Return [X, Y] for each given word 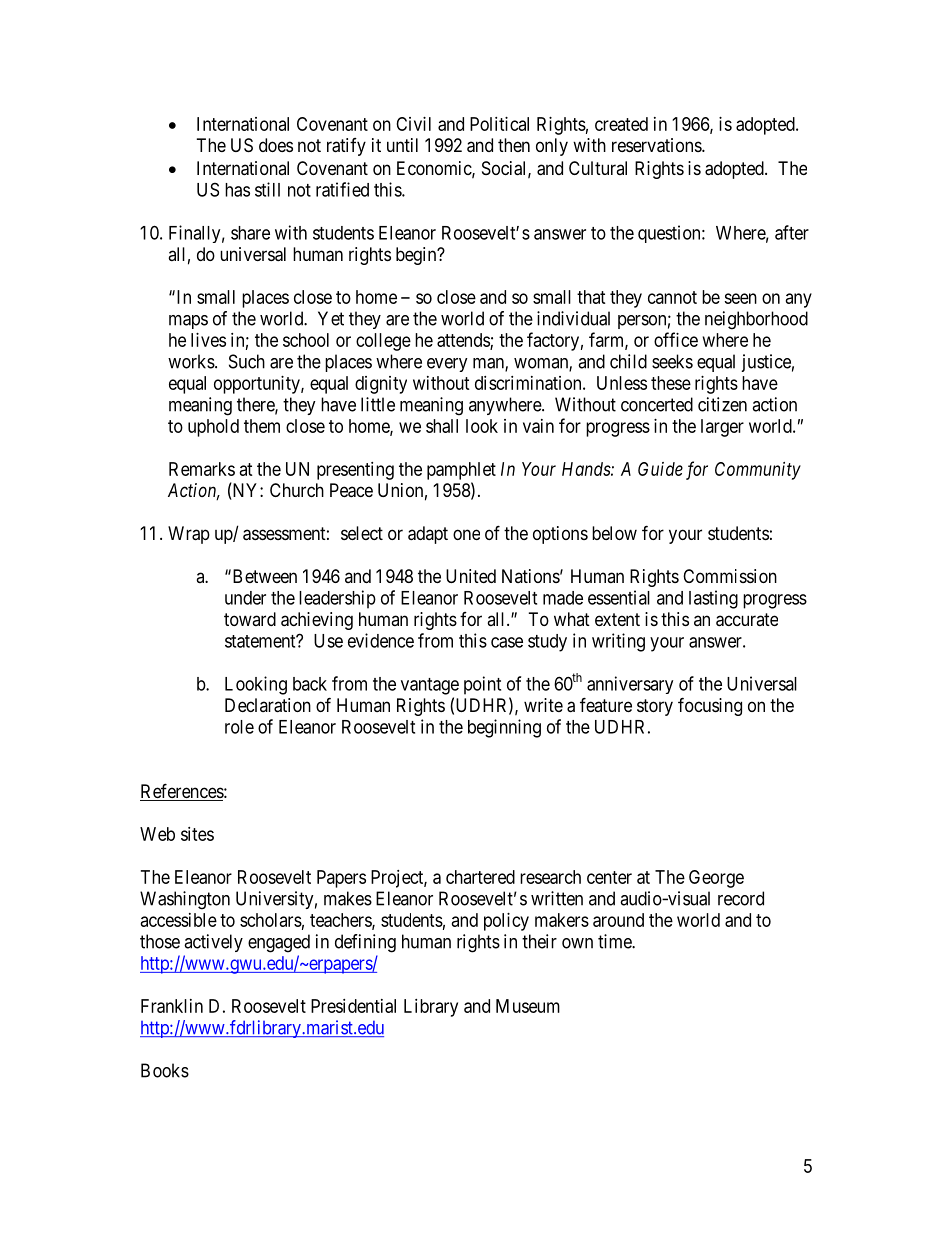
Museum [528, 1006]
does [276, 145]
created [621, 124]
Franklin [172, 1006]
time [615, 941]
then [514, 145]
